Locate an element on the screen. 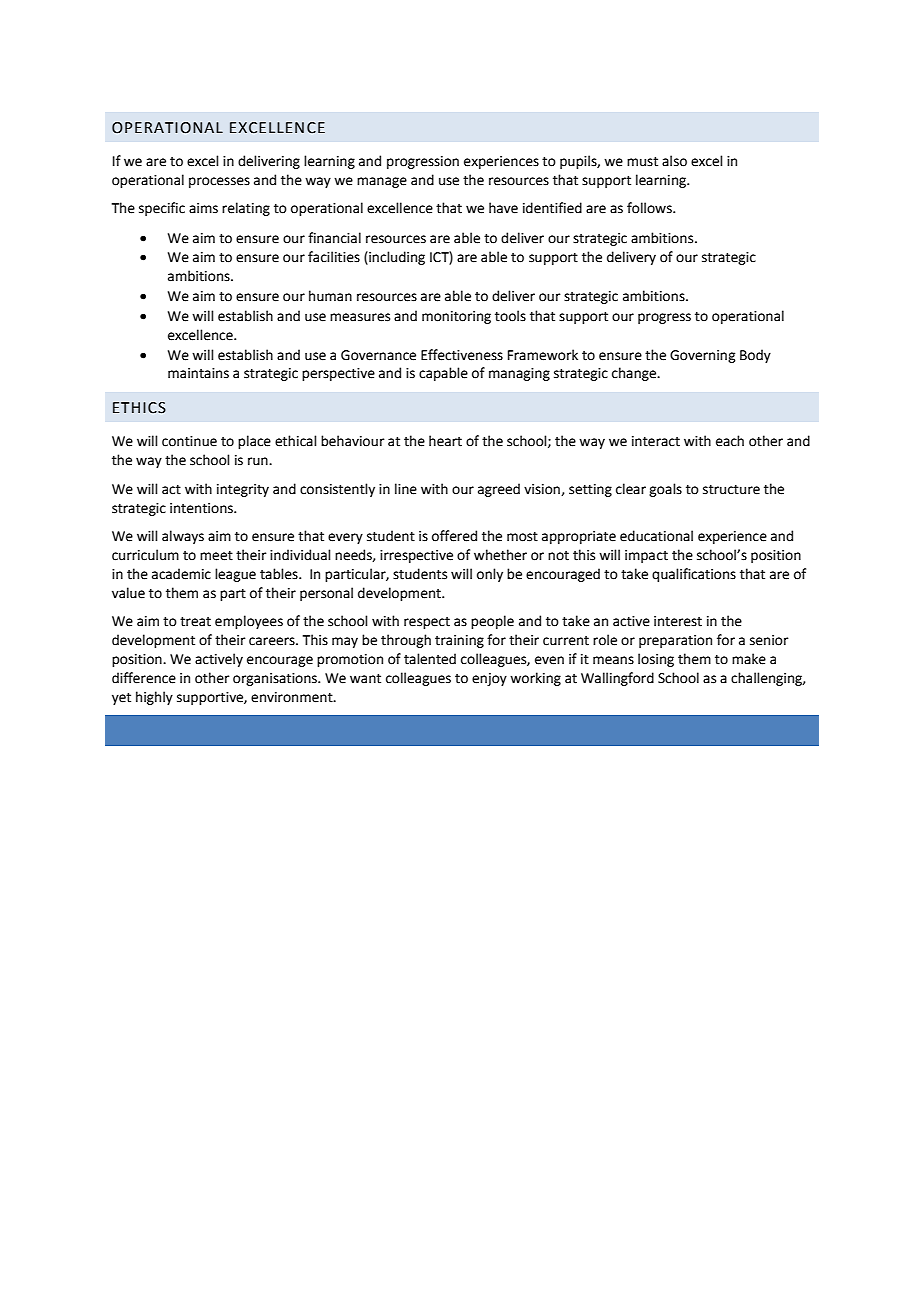  educational is located at coordinates (656, 536).
